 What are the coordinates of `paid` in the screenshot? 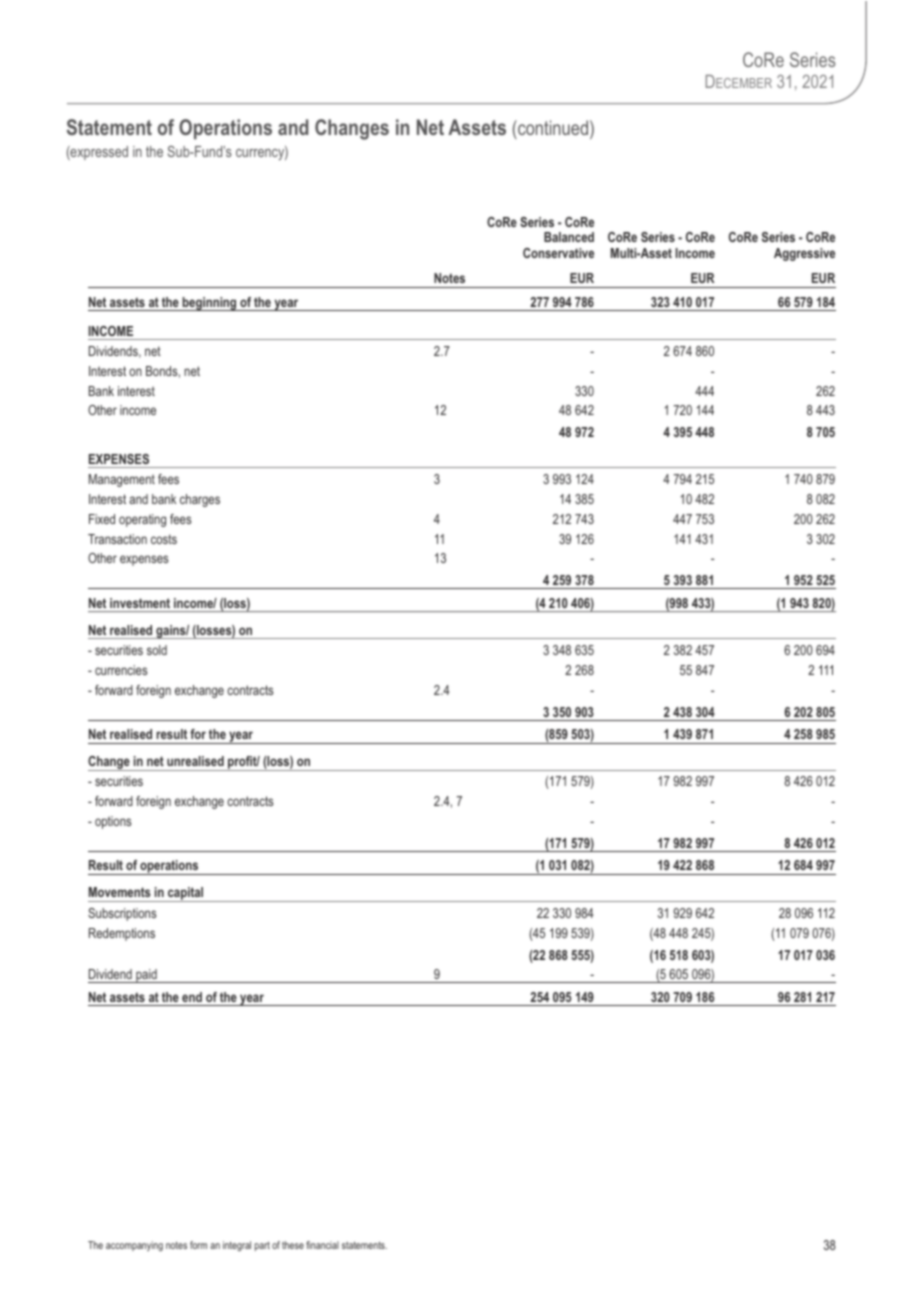 It's located at (146, 976).
